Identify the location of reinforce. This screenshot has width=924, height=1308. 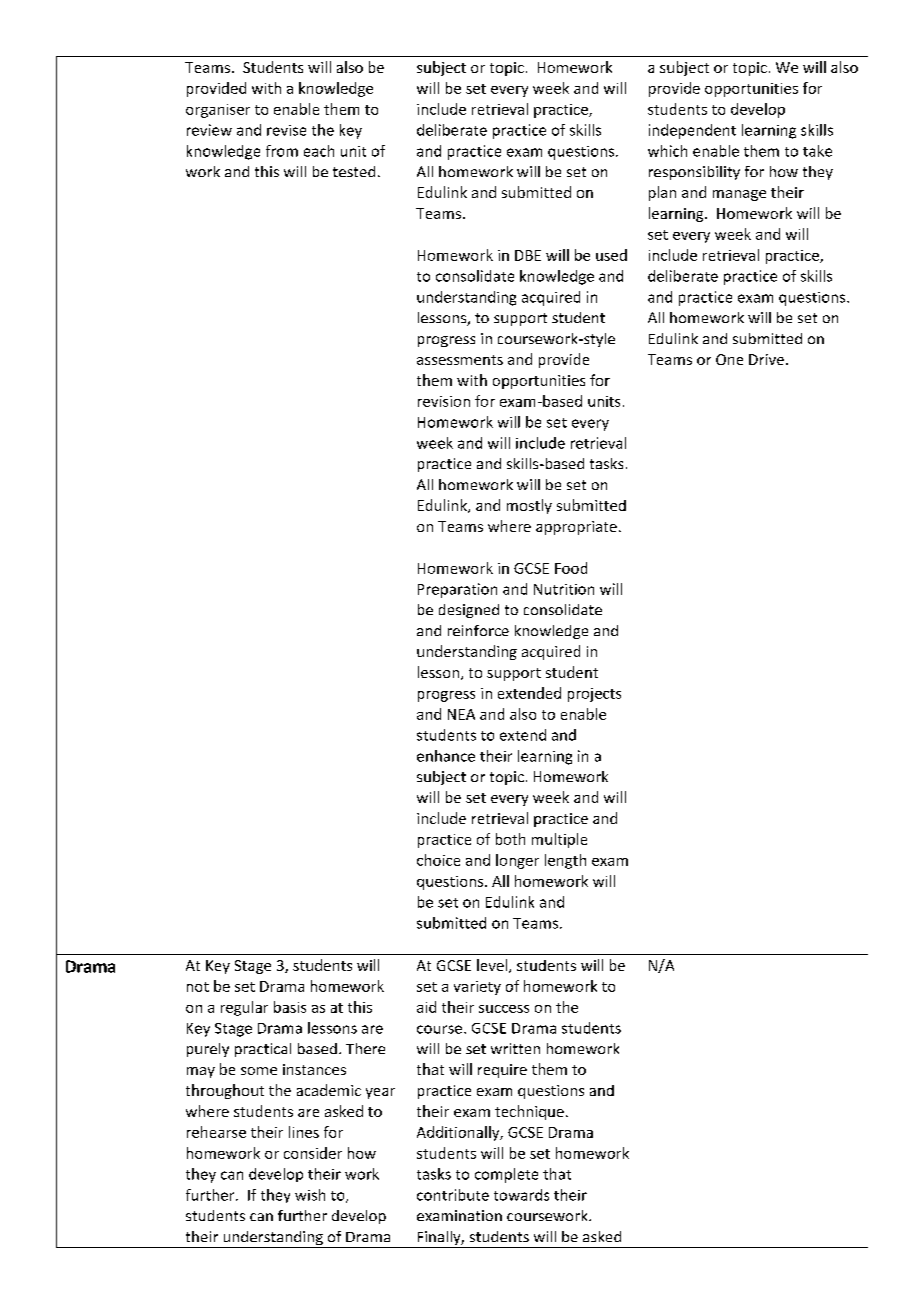
(478, 630).
